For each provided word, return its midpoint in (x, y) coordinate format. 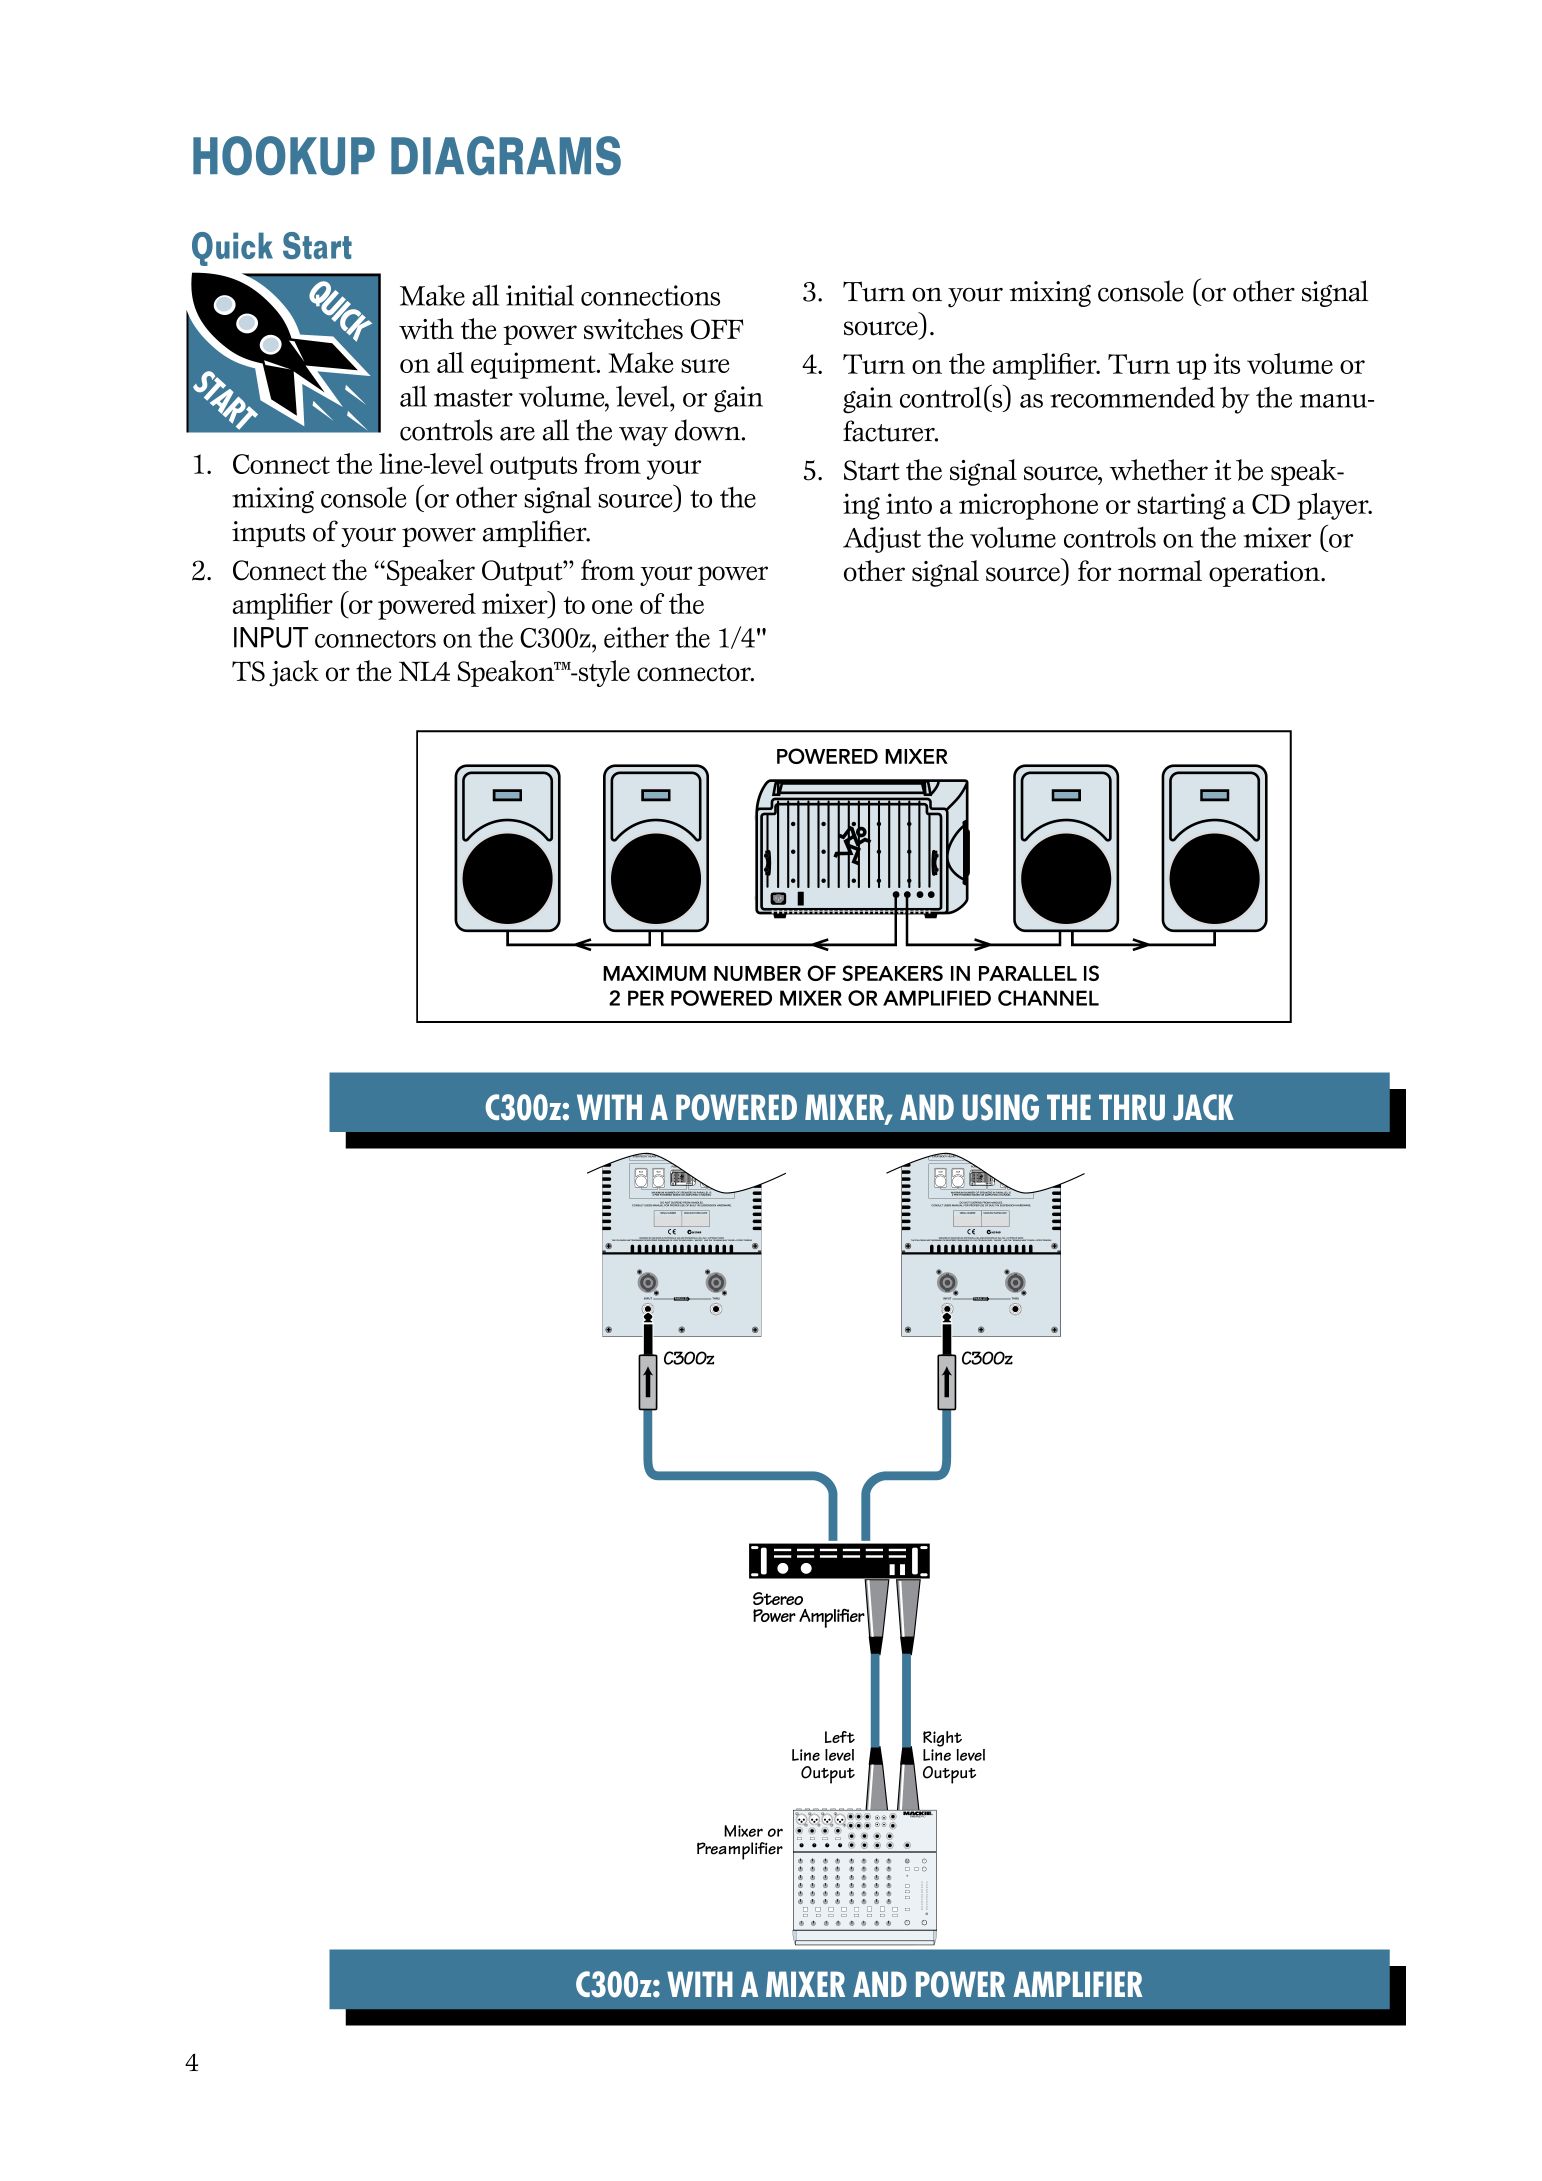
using (1000, 1107)
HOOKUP (284, 156)
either (636, 637)
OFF (717, 329)
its (1226, 363)
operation (1265, 574)
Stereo (778, 1598)
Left (840, 1737)
